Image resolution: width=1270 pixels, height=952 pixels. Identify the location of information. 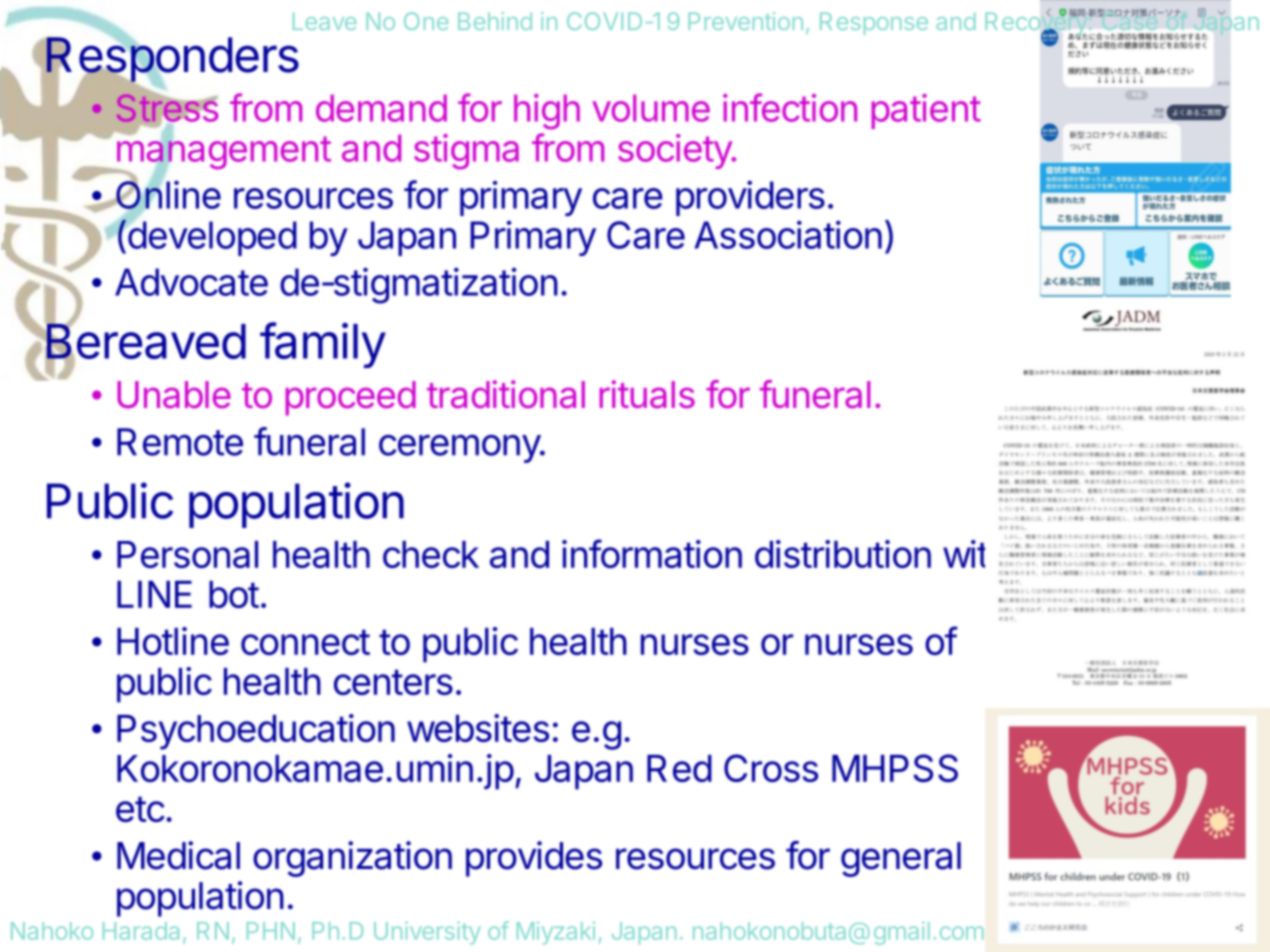
(652, 553).
